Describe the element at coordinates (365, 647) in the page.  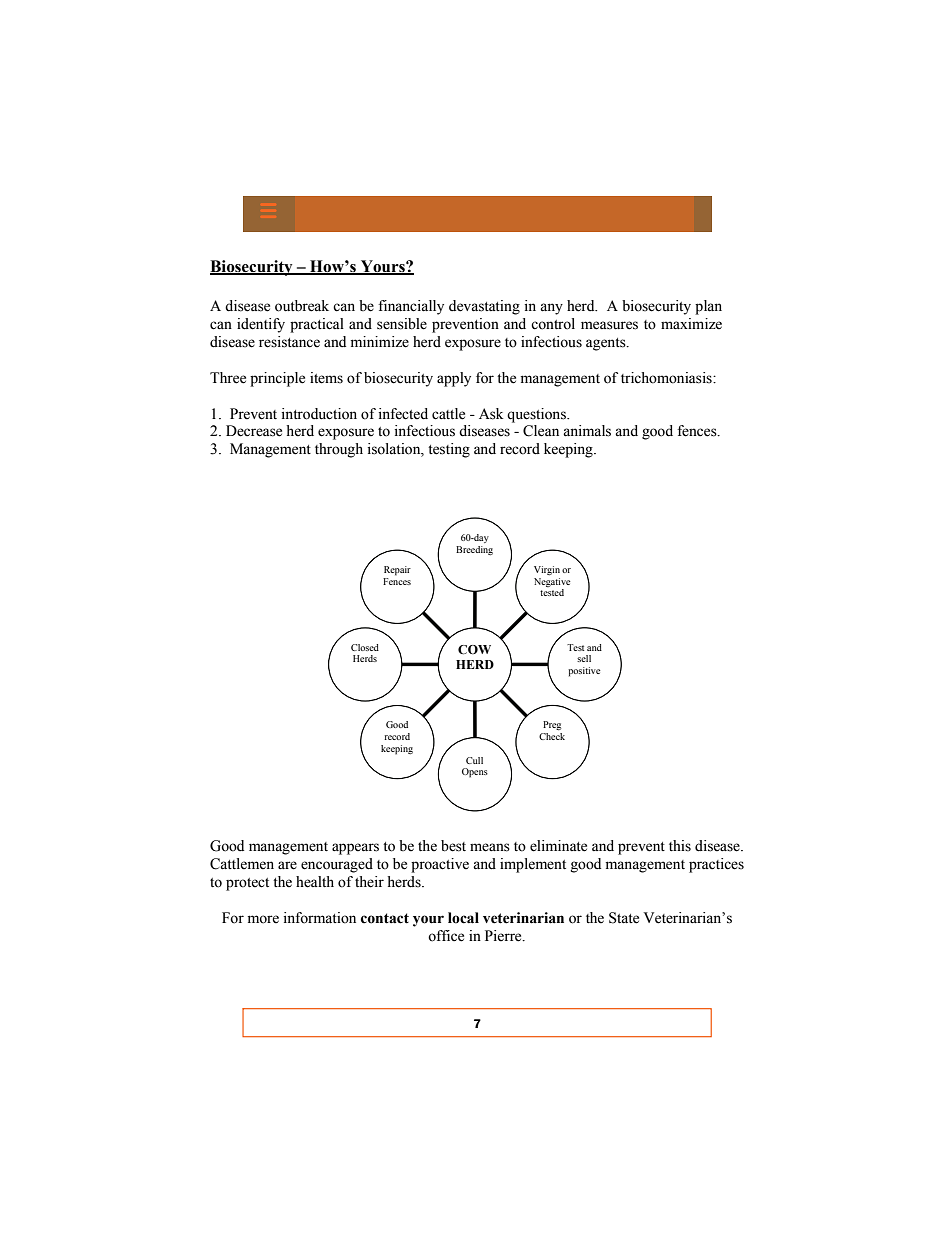
I see `Closed` at that location.
